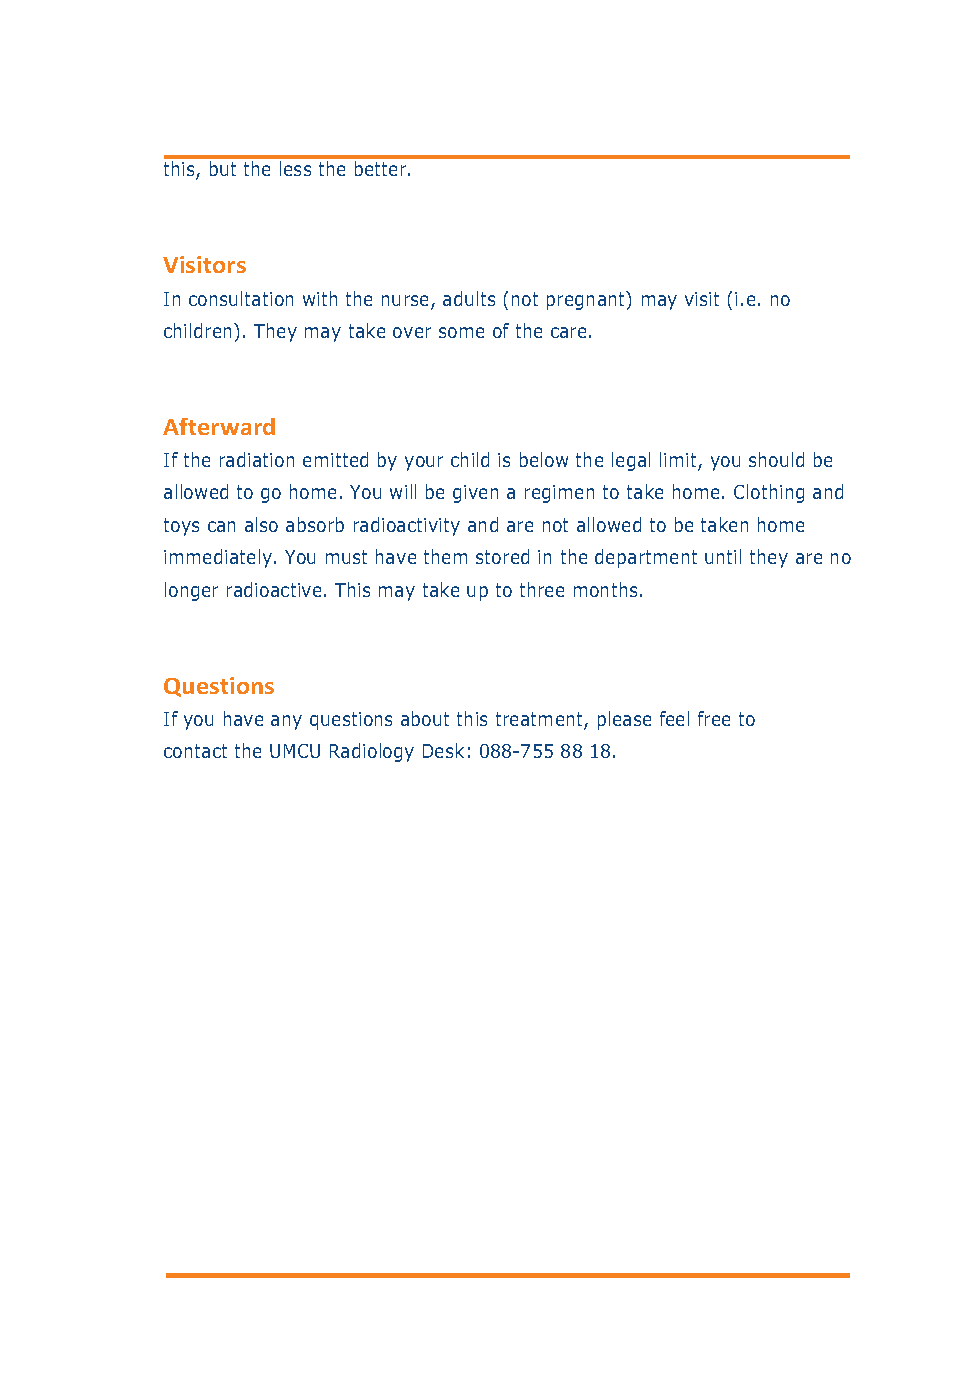 Image resolution: width=970 pixels, height=1375 pixels. What do you see at coordinates (274, 589) in the image?
I see `radioactive` at bounding box center [274, 589].
